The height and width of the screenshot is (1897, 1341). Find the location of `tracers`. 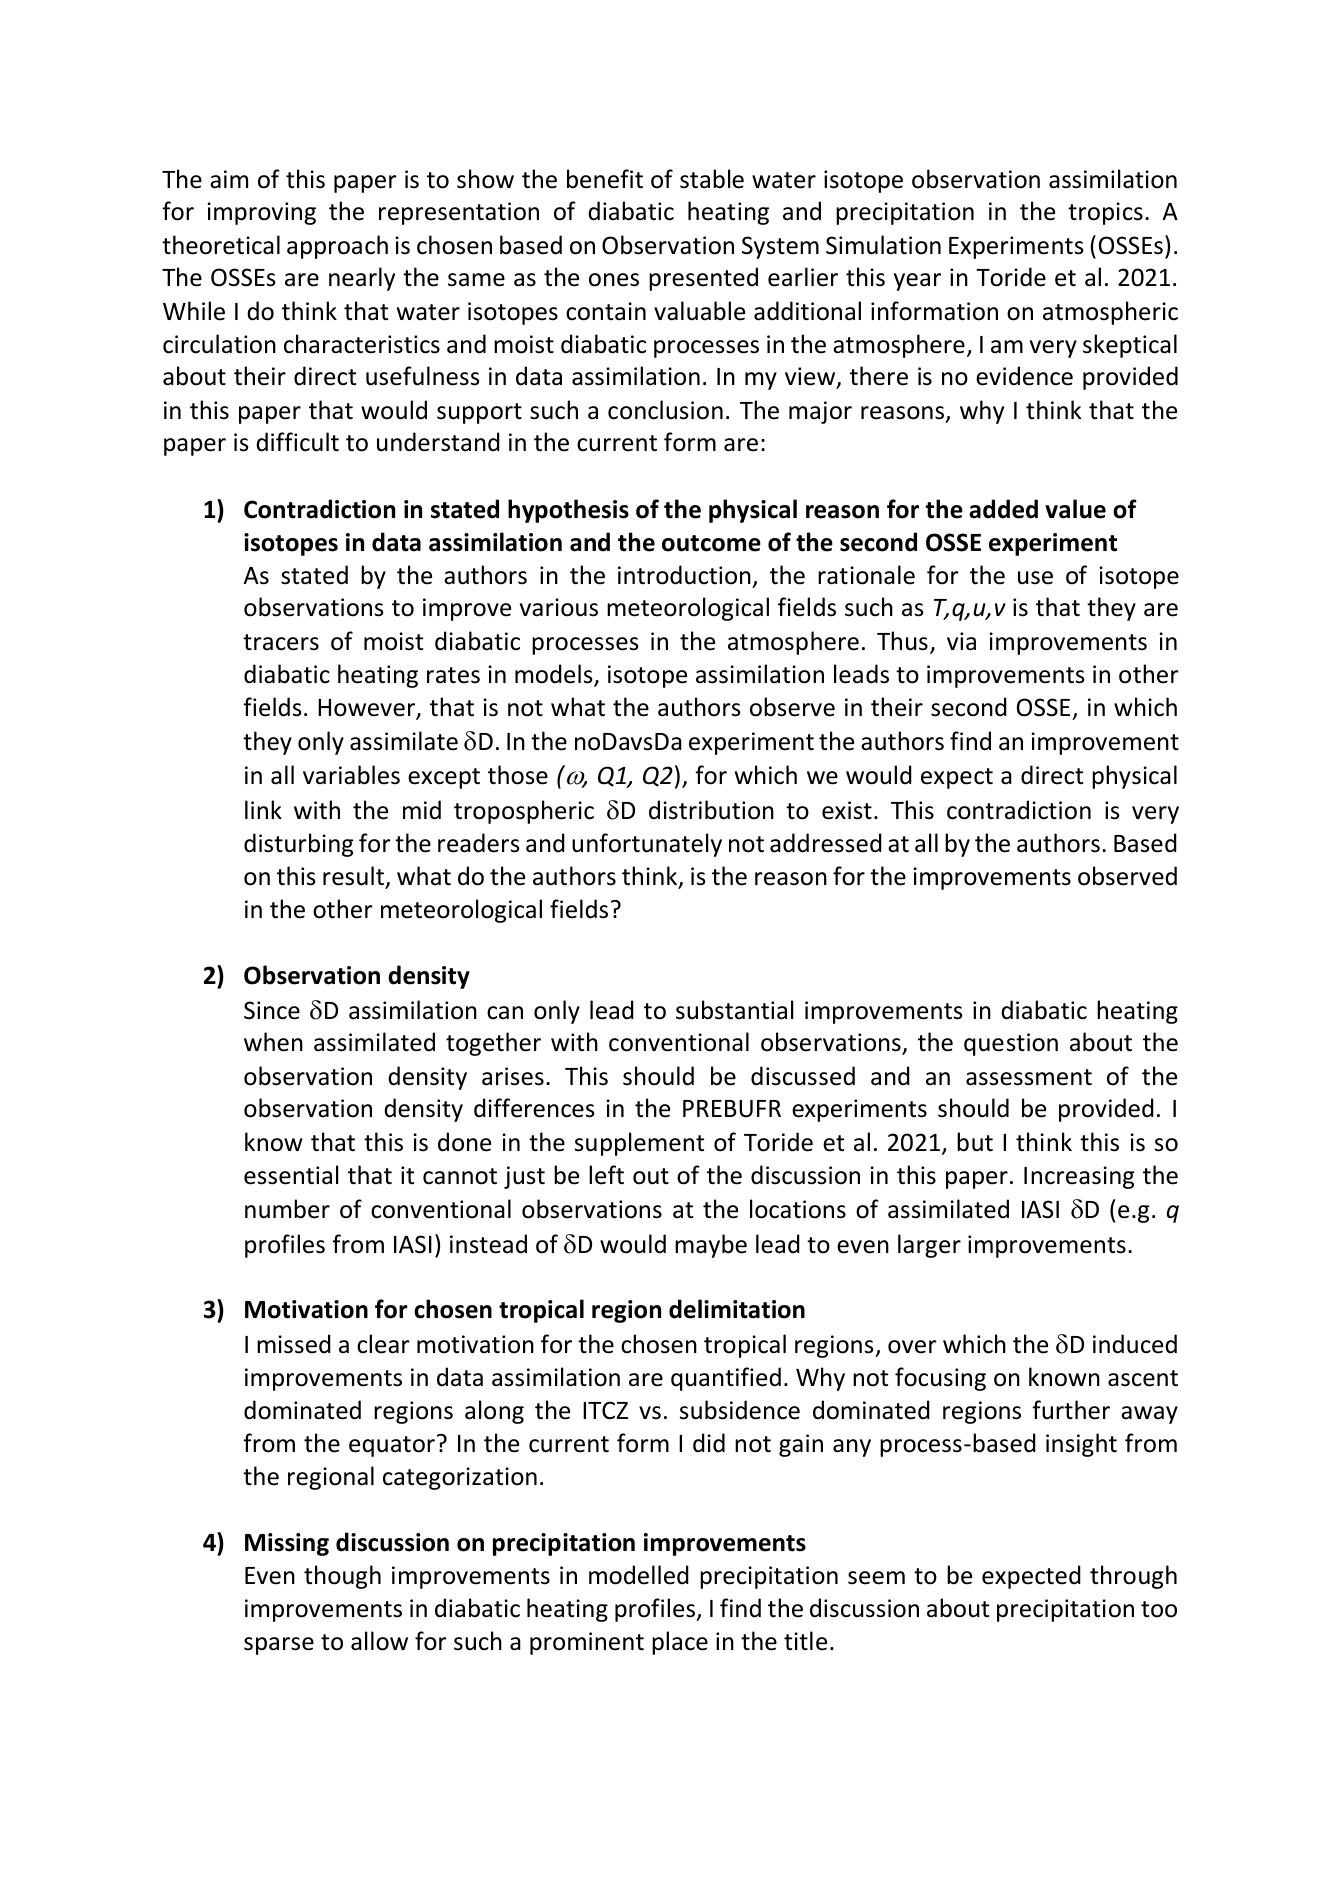

tracers is located at coordinates (281, 642).
